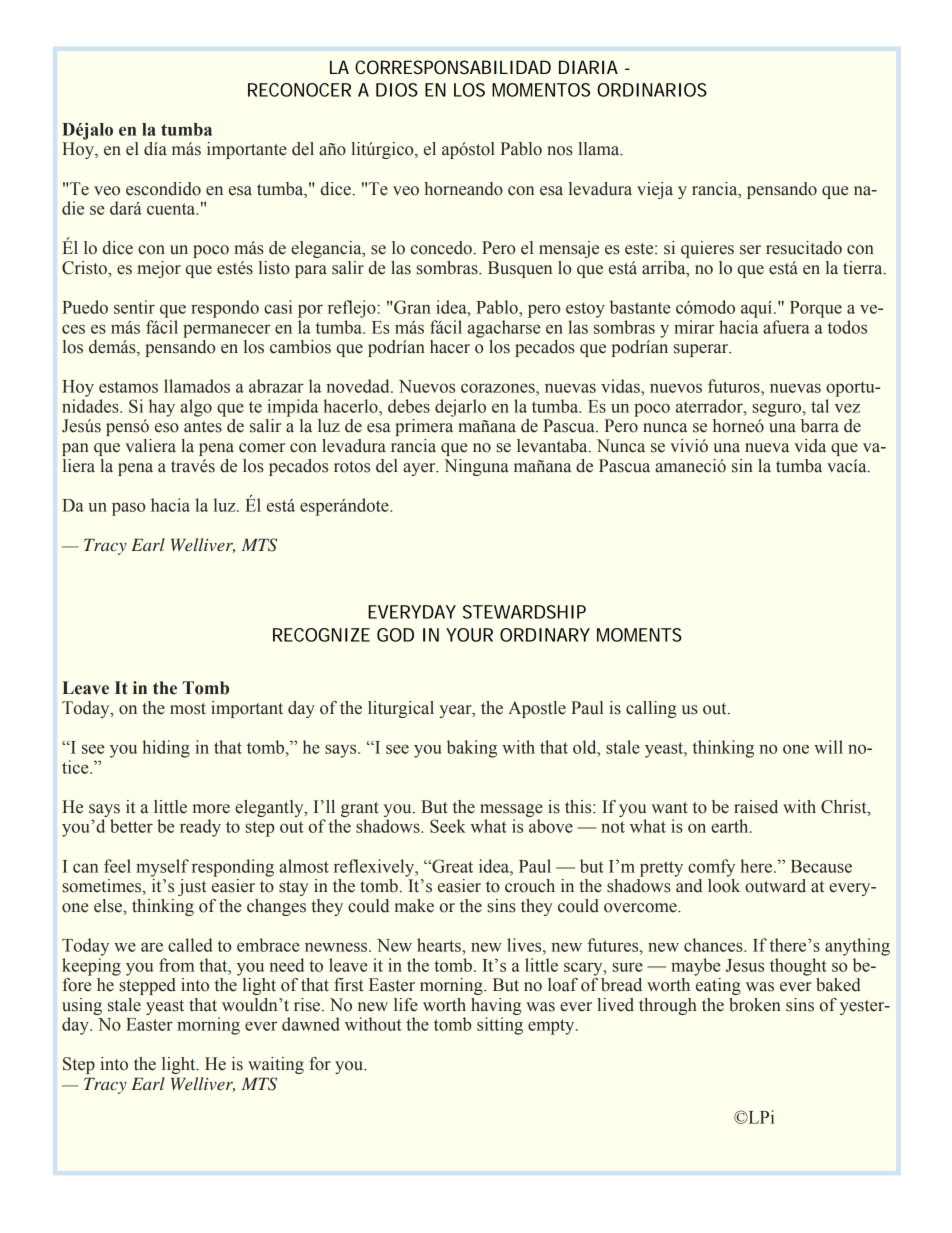  What do you see at coordinates (167, 428) in the document?
I see `eso` at bounding box center [167, 428].
